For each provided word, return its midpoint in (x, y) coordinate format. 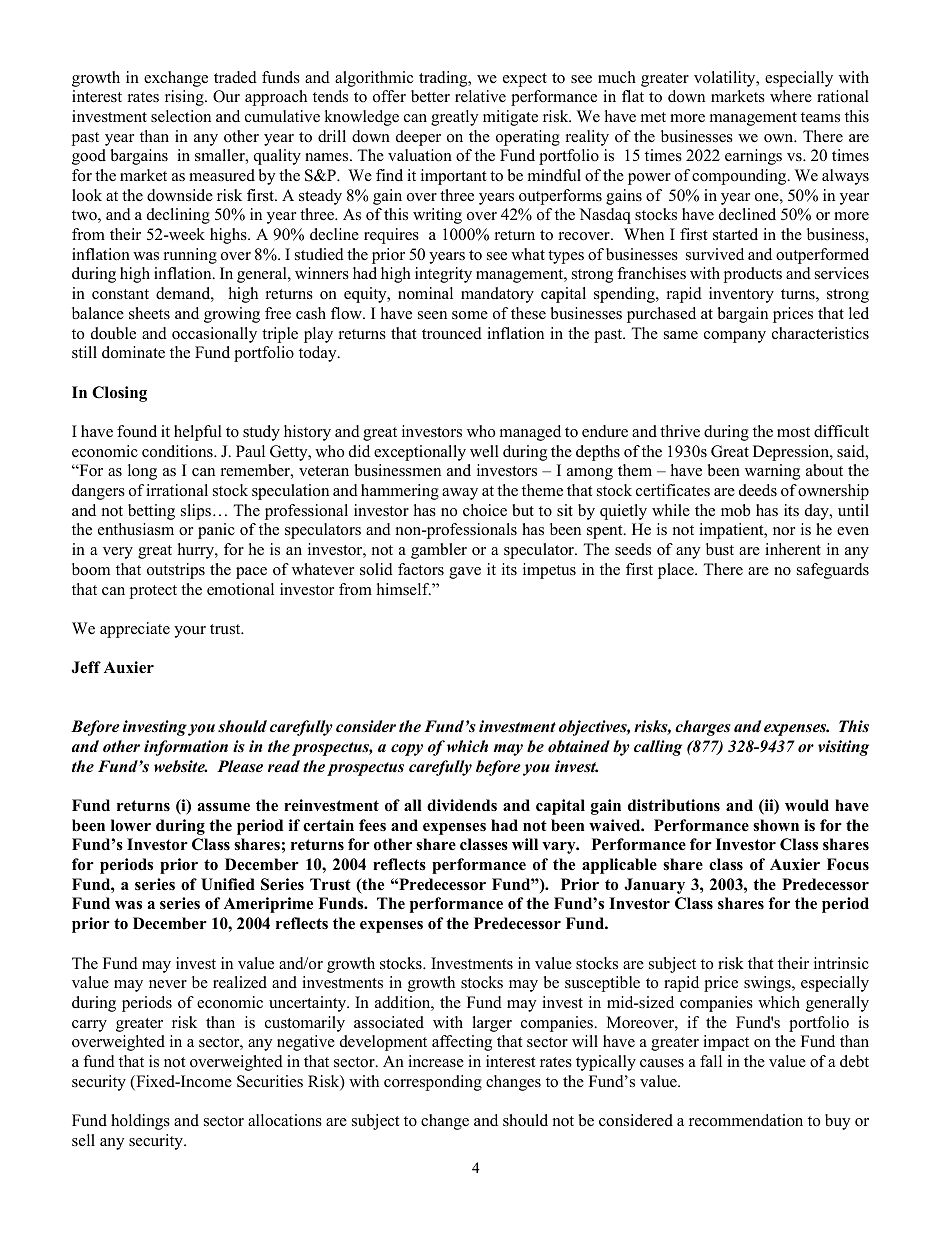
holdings (140, 1122)
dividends (462, 805)
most (793, 432)
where (791, 96)
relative (480, 96)
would (807, 805)
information (186, 748)
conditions (178, 451)
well (484, 451)
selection (181, 116)
